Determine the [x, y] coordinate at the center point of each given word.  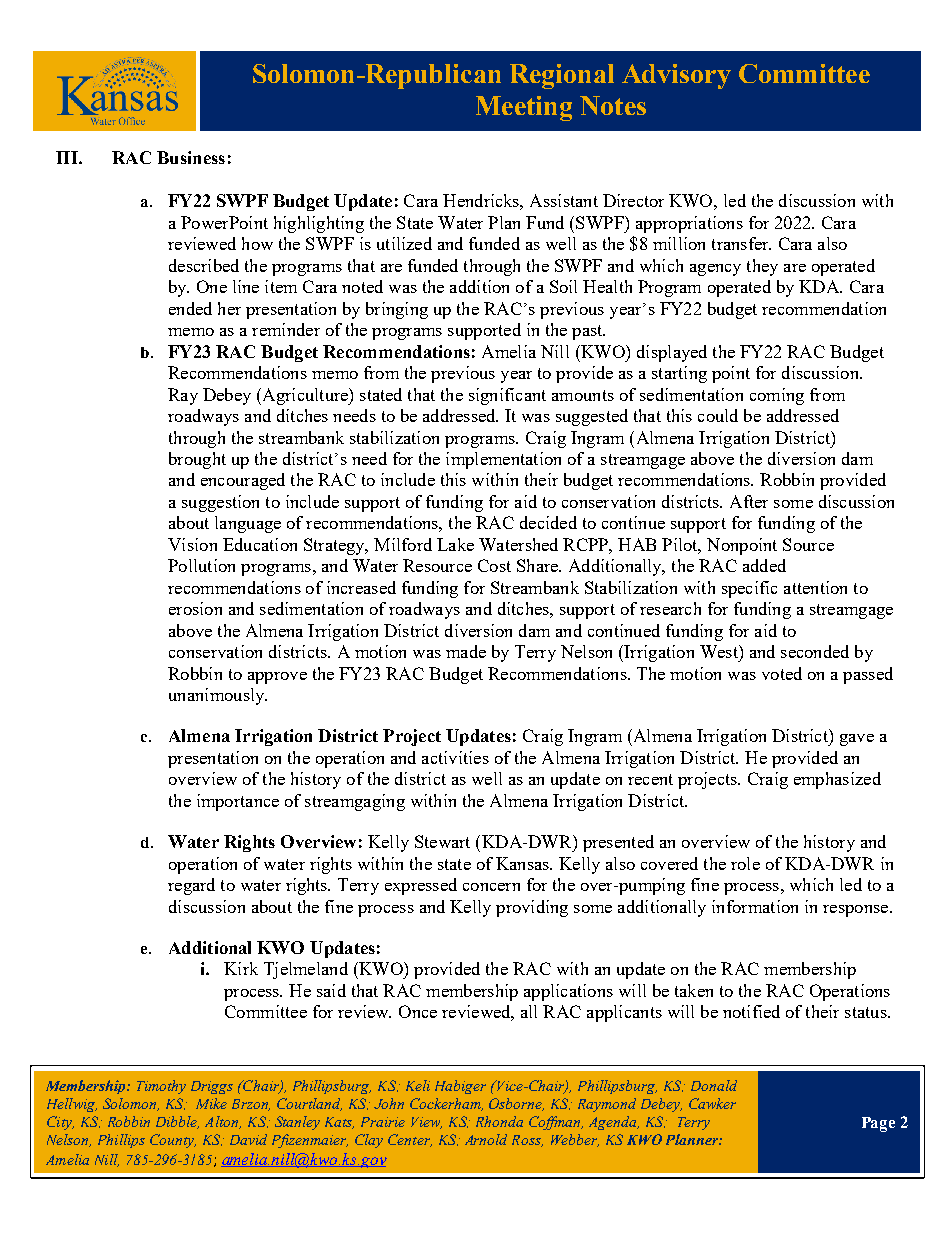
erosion [195, 608]
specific [749, 589]
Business [191, 157]
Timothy [161, 1087]
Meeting [524, 108]
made [466, 651]
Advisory [676, 76]
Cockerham [446, 1104]
